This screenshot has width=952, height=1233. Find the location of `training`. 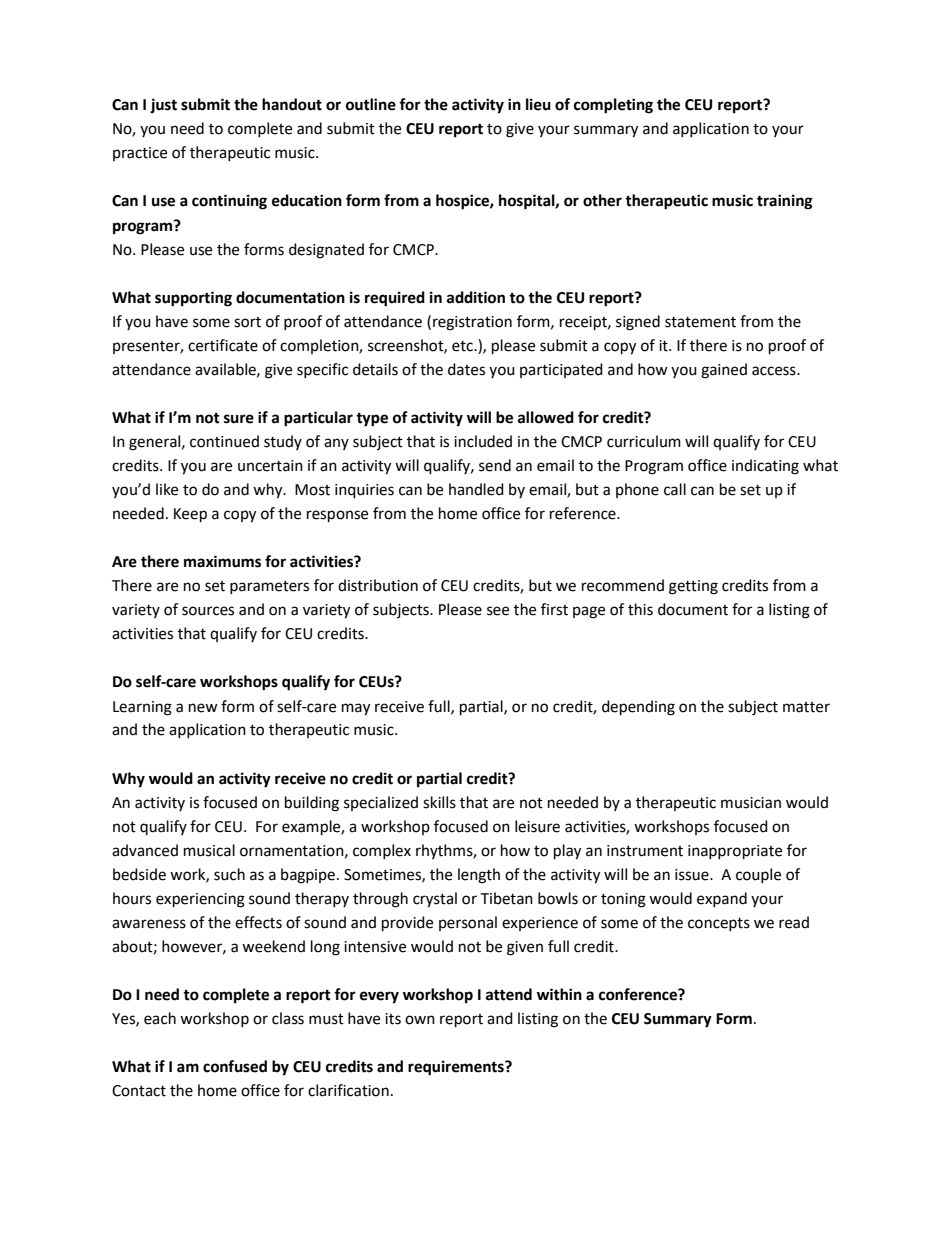

training is located at coordinates (785, 202).
